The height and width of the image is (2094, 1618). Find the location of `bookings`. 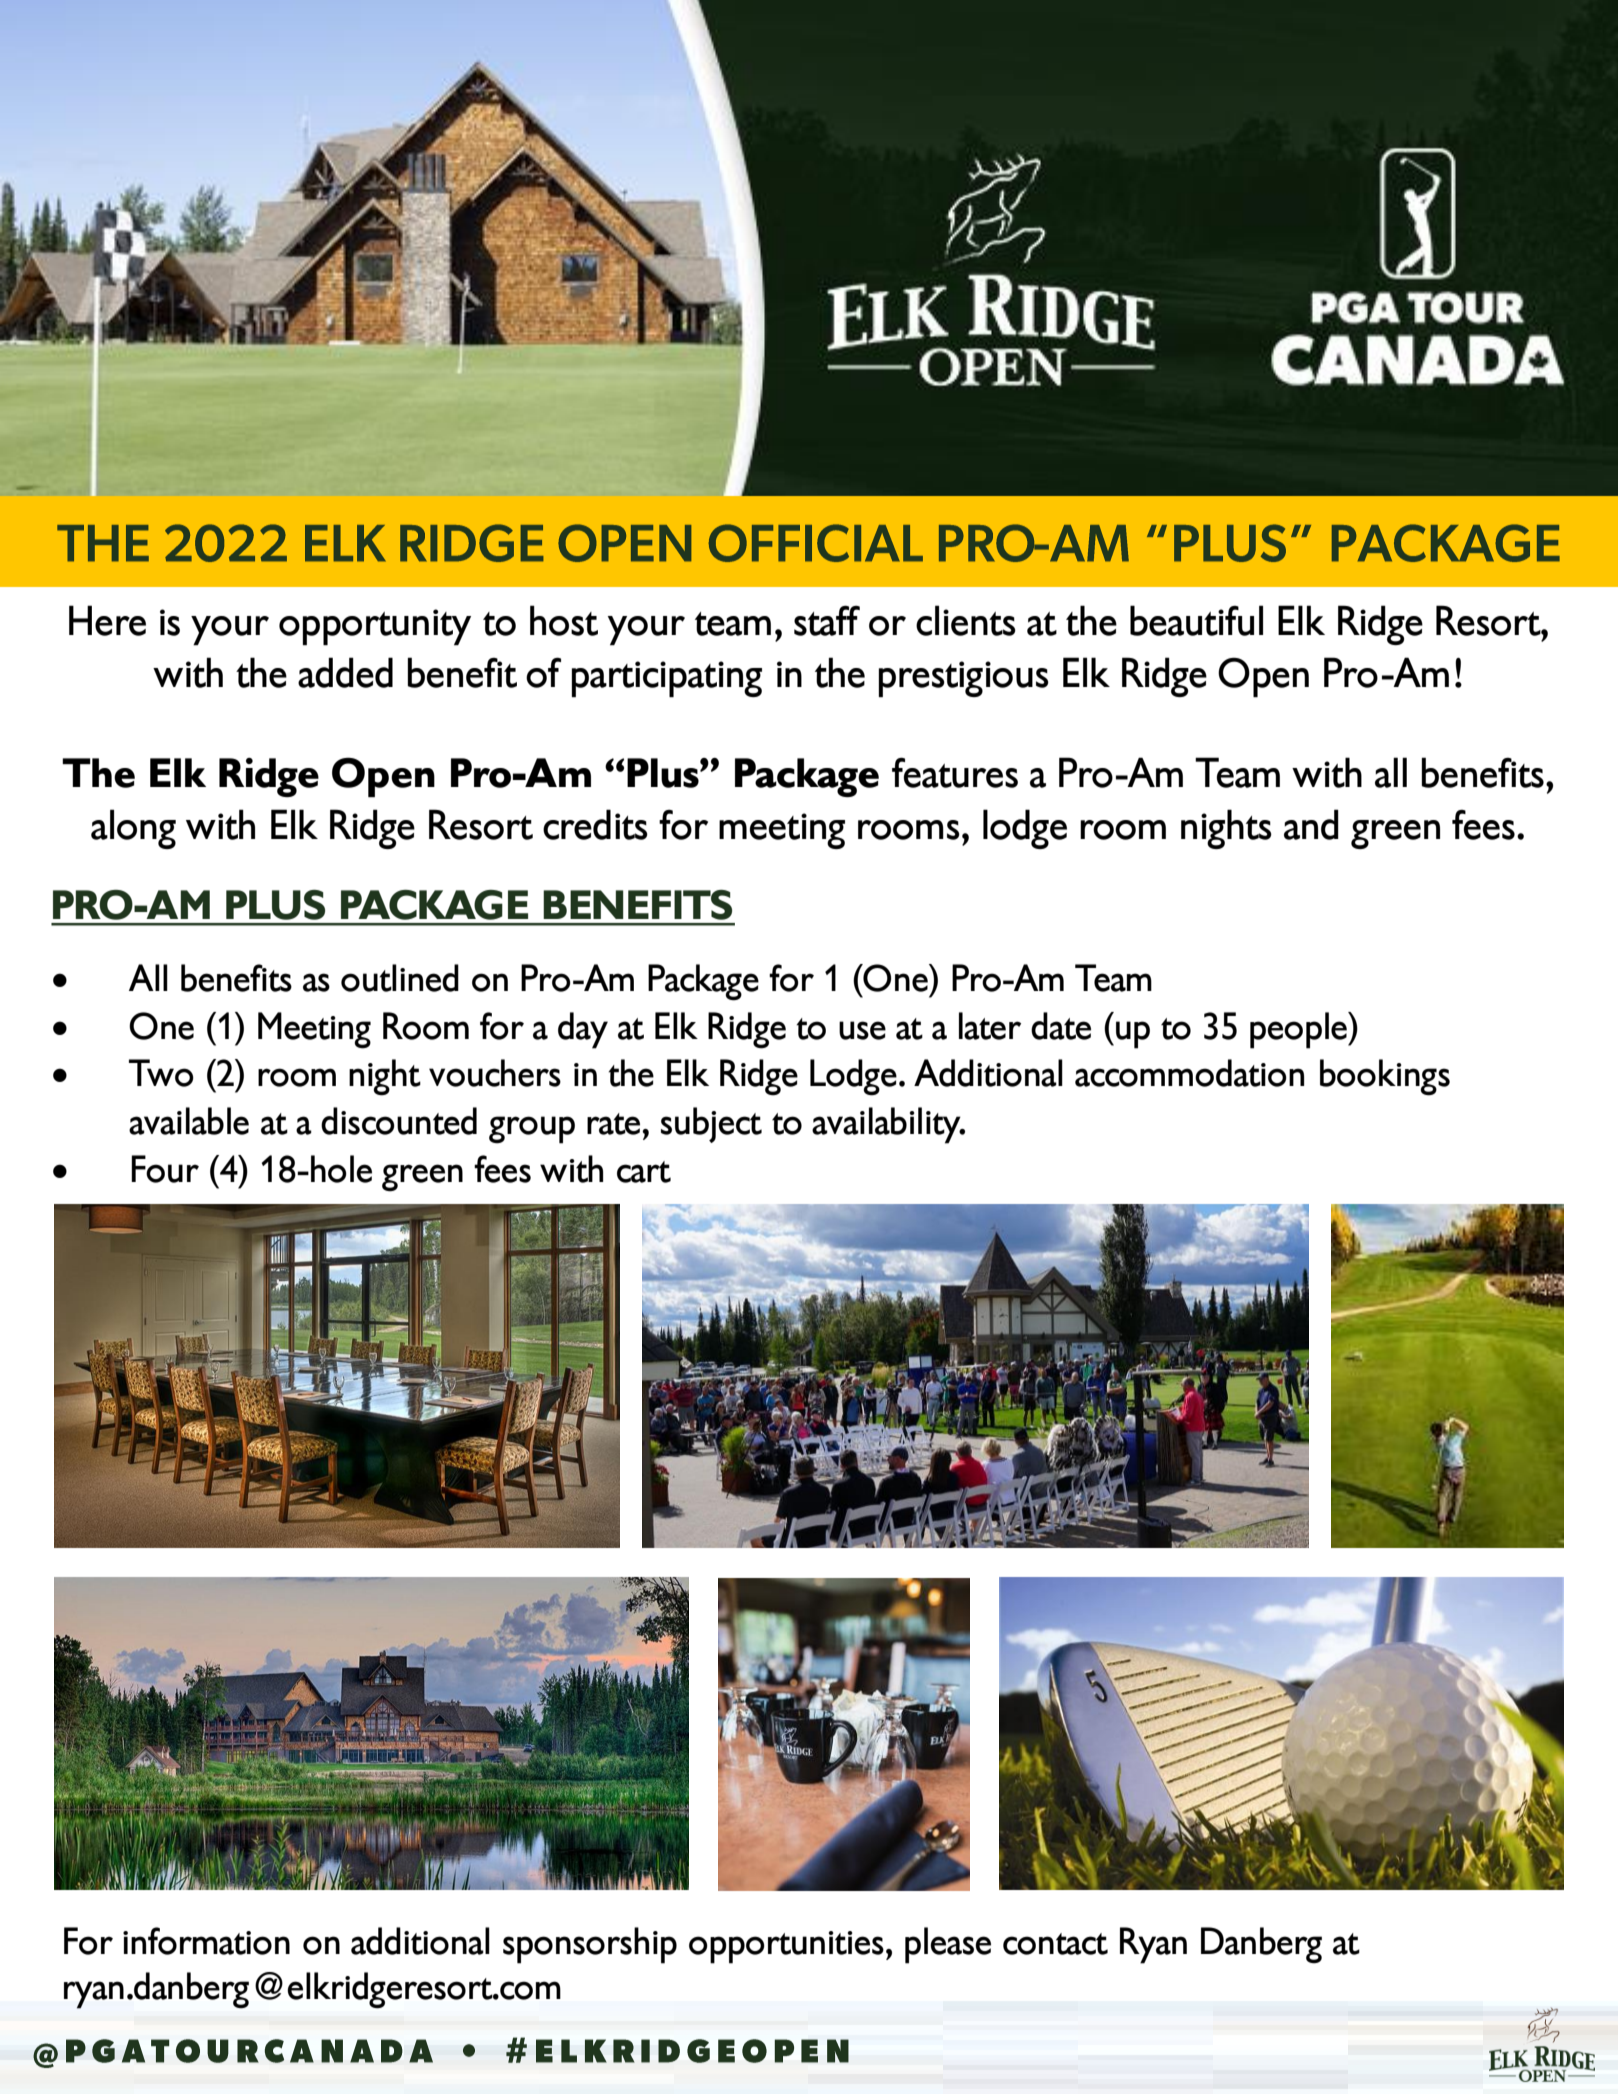

bookings is located at coordinates (1385, 1077).
